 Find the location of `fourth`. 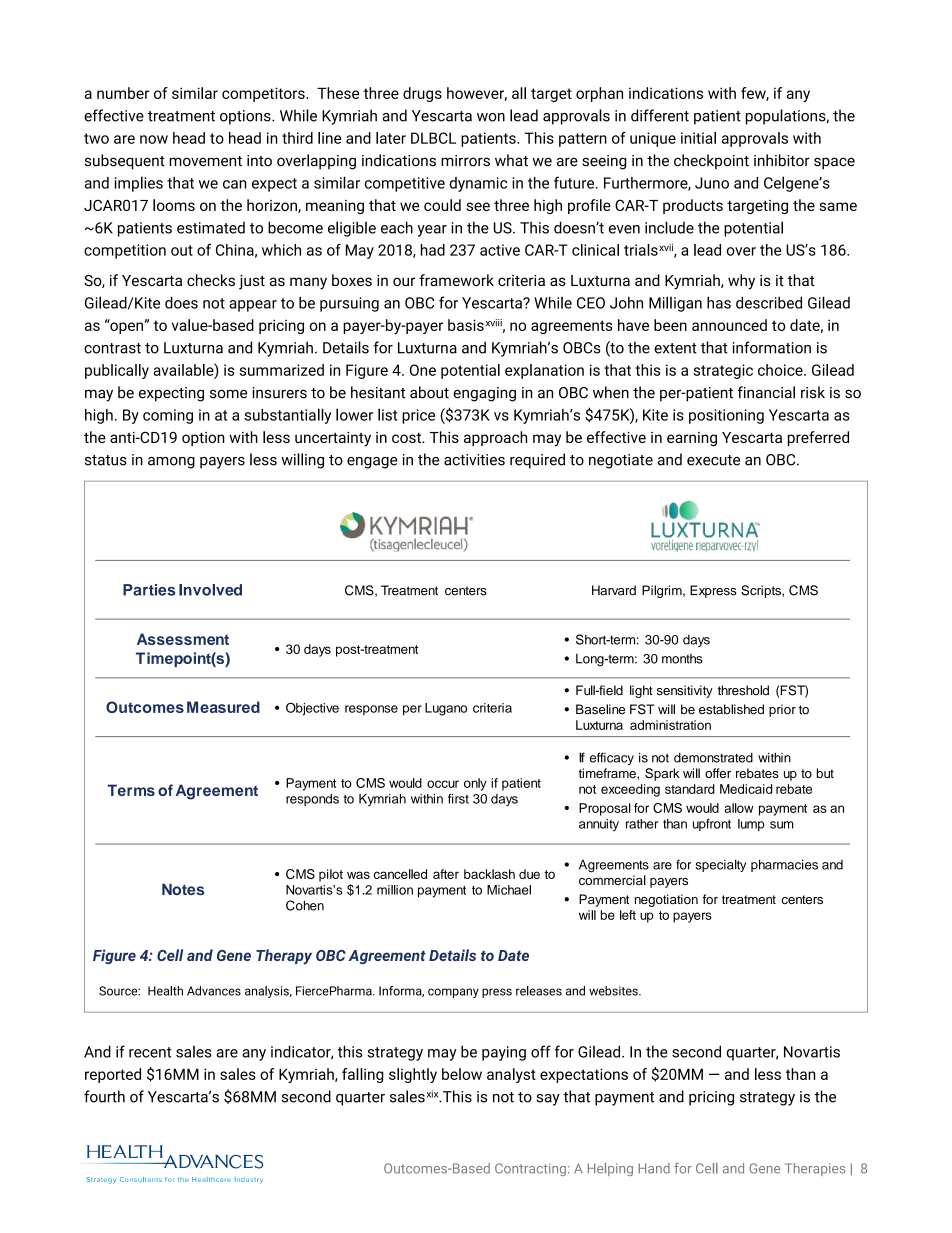

fourth is located at coordinates (104, 1096).
